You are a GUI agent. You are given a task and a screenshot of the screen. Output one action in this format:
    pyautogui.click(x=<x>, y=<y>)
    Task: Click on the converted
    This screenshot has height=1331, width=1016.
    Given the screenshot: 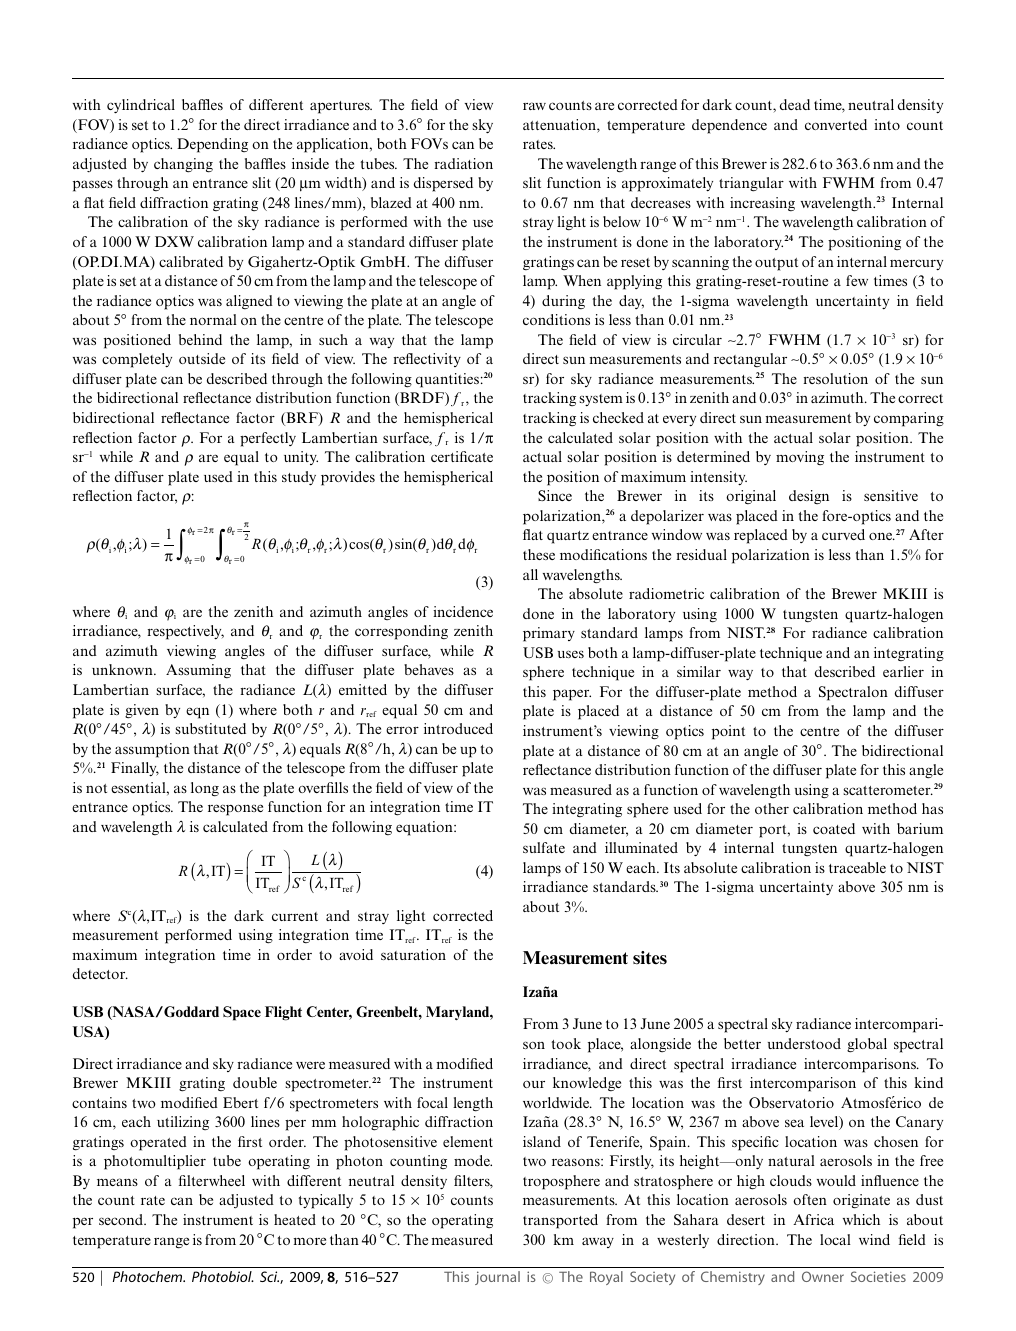 What is the action you would take?
    pyautogui.click(x=836, y=124)
